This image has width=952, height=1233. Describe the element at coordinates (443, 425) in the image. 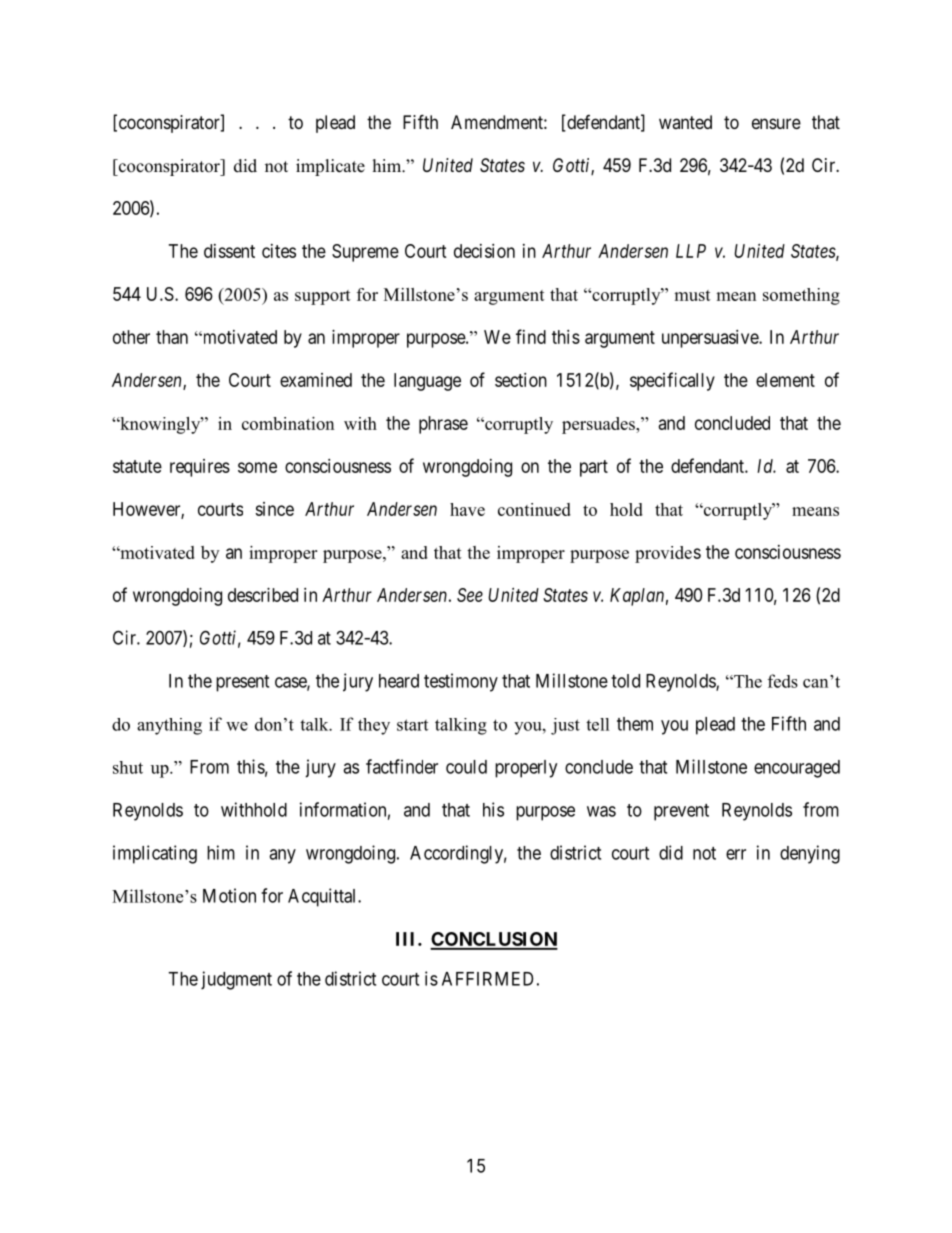

I see `phrase` at that location.
